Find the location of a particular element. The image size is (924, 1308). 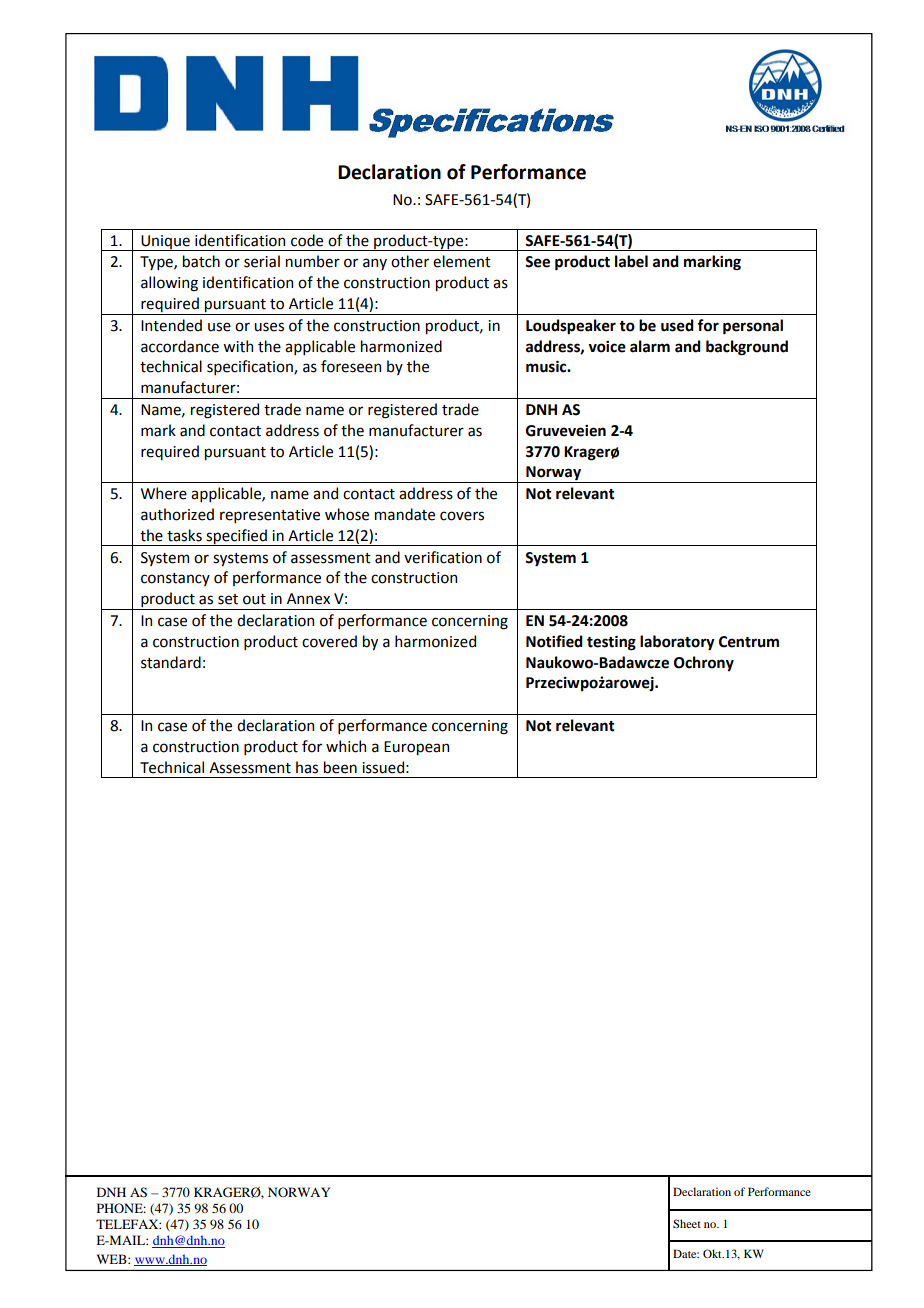

representative is located at coordinates (270, 516).
